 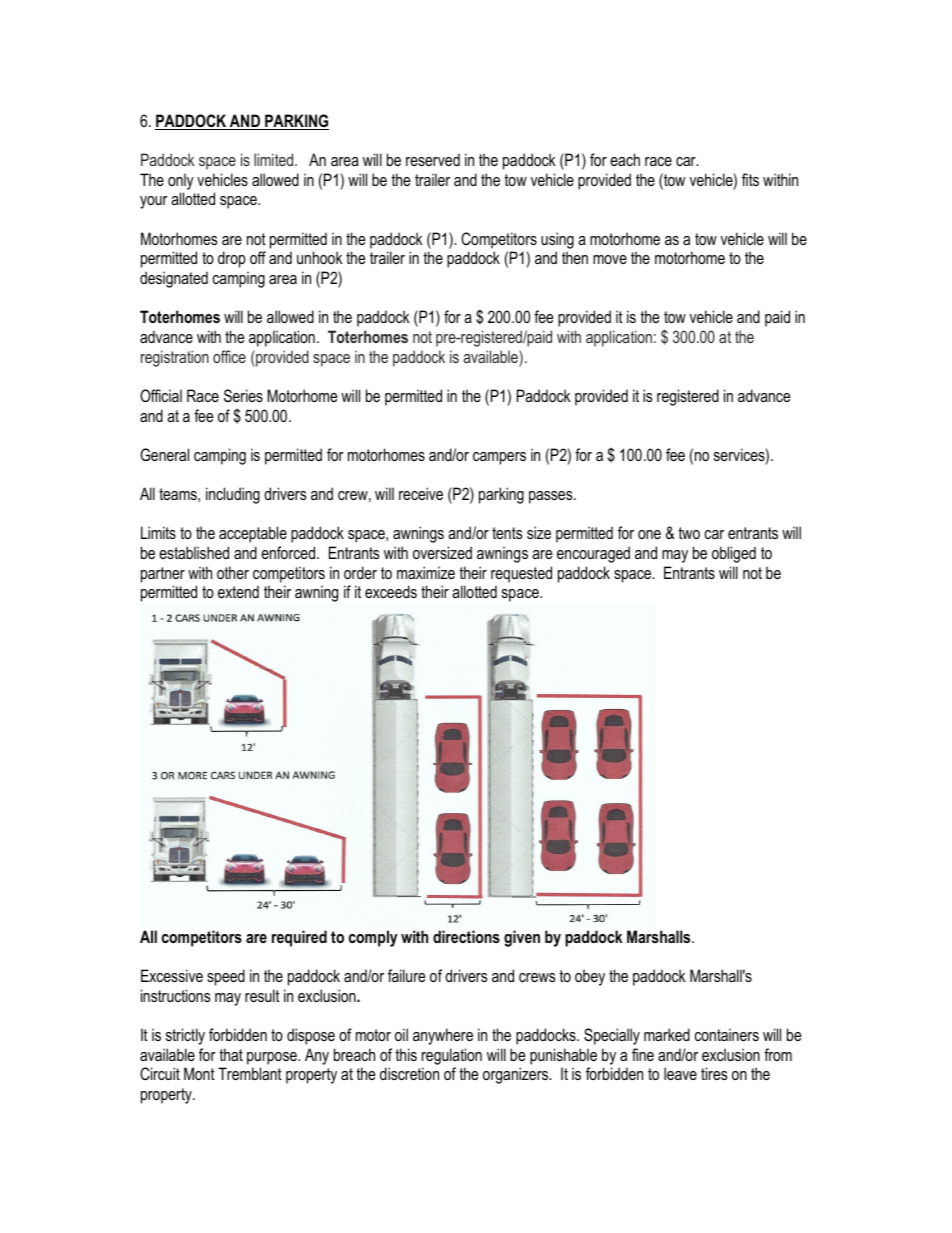 What do you see at coordinates (238, 591) in the image?
I see `extend` at bounding box center [238, 591].
